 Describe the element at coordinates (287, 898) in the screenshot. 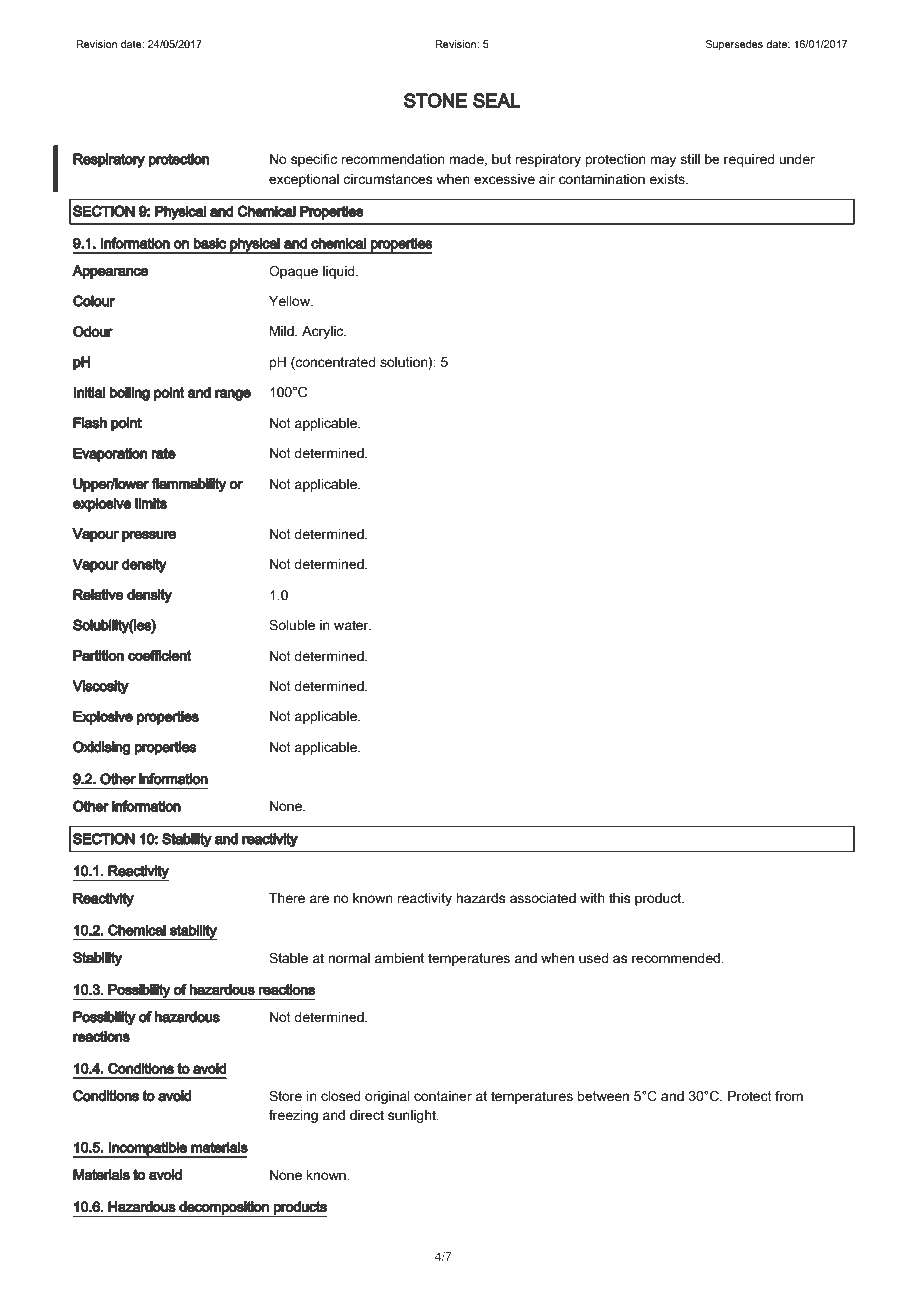

I see `There` at that location.
